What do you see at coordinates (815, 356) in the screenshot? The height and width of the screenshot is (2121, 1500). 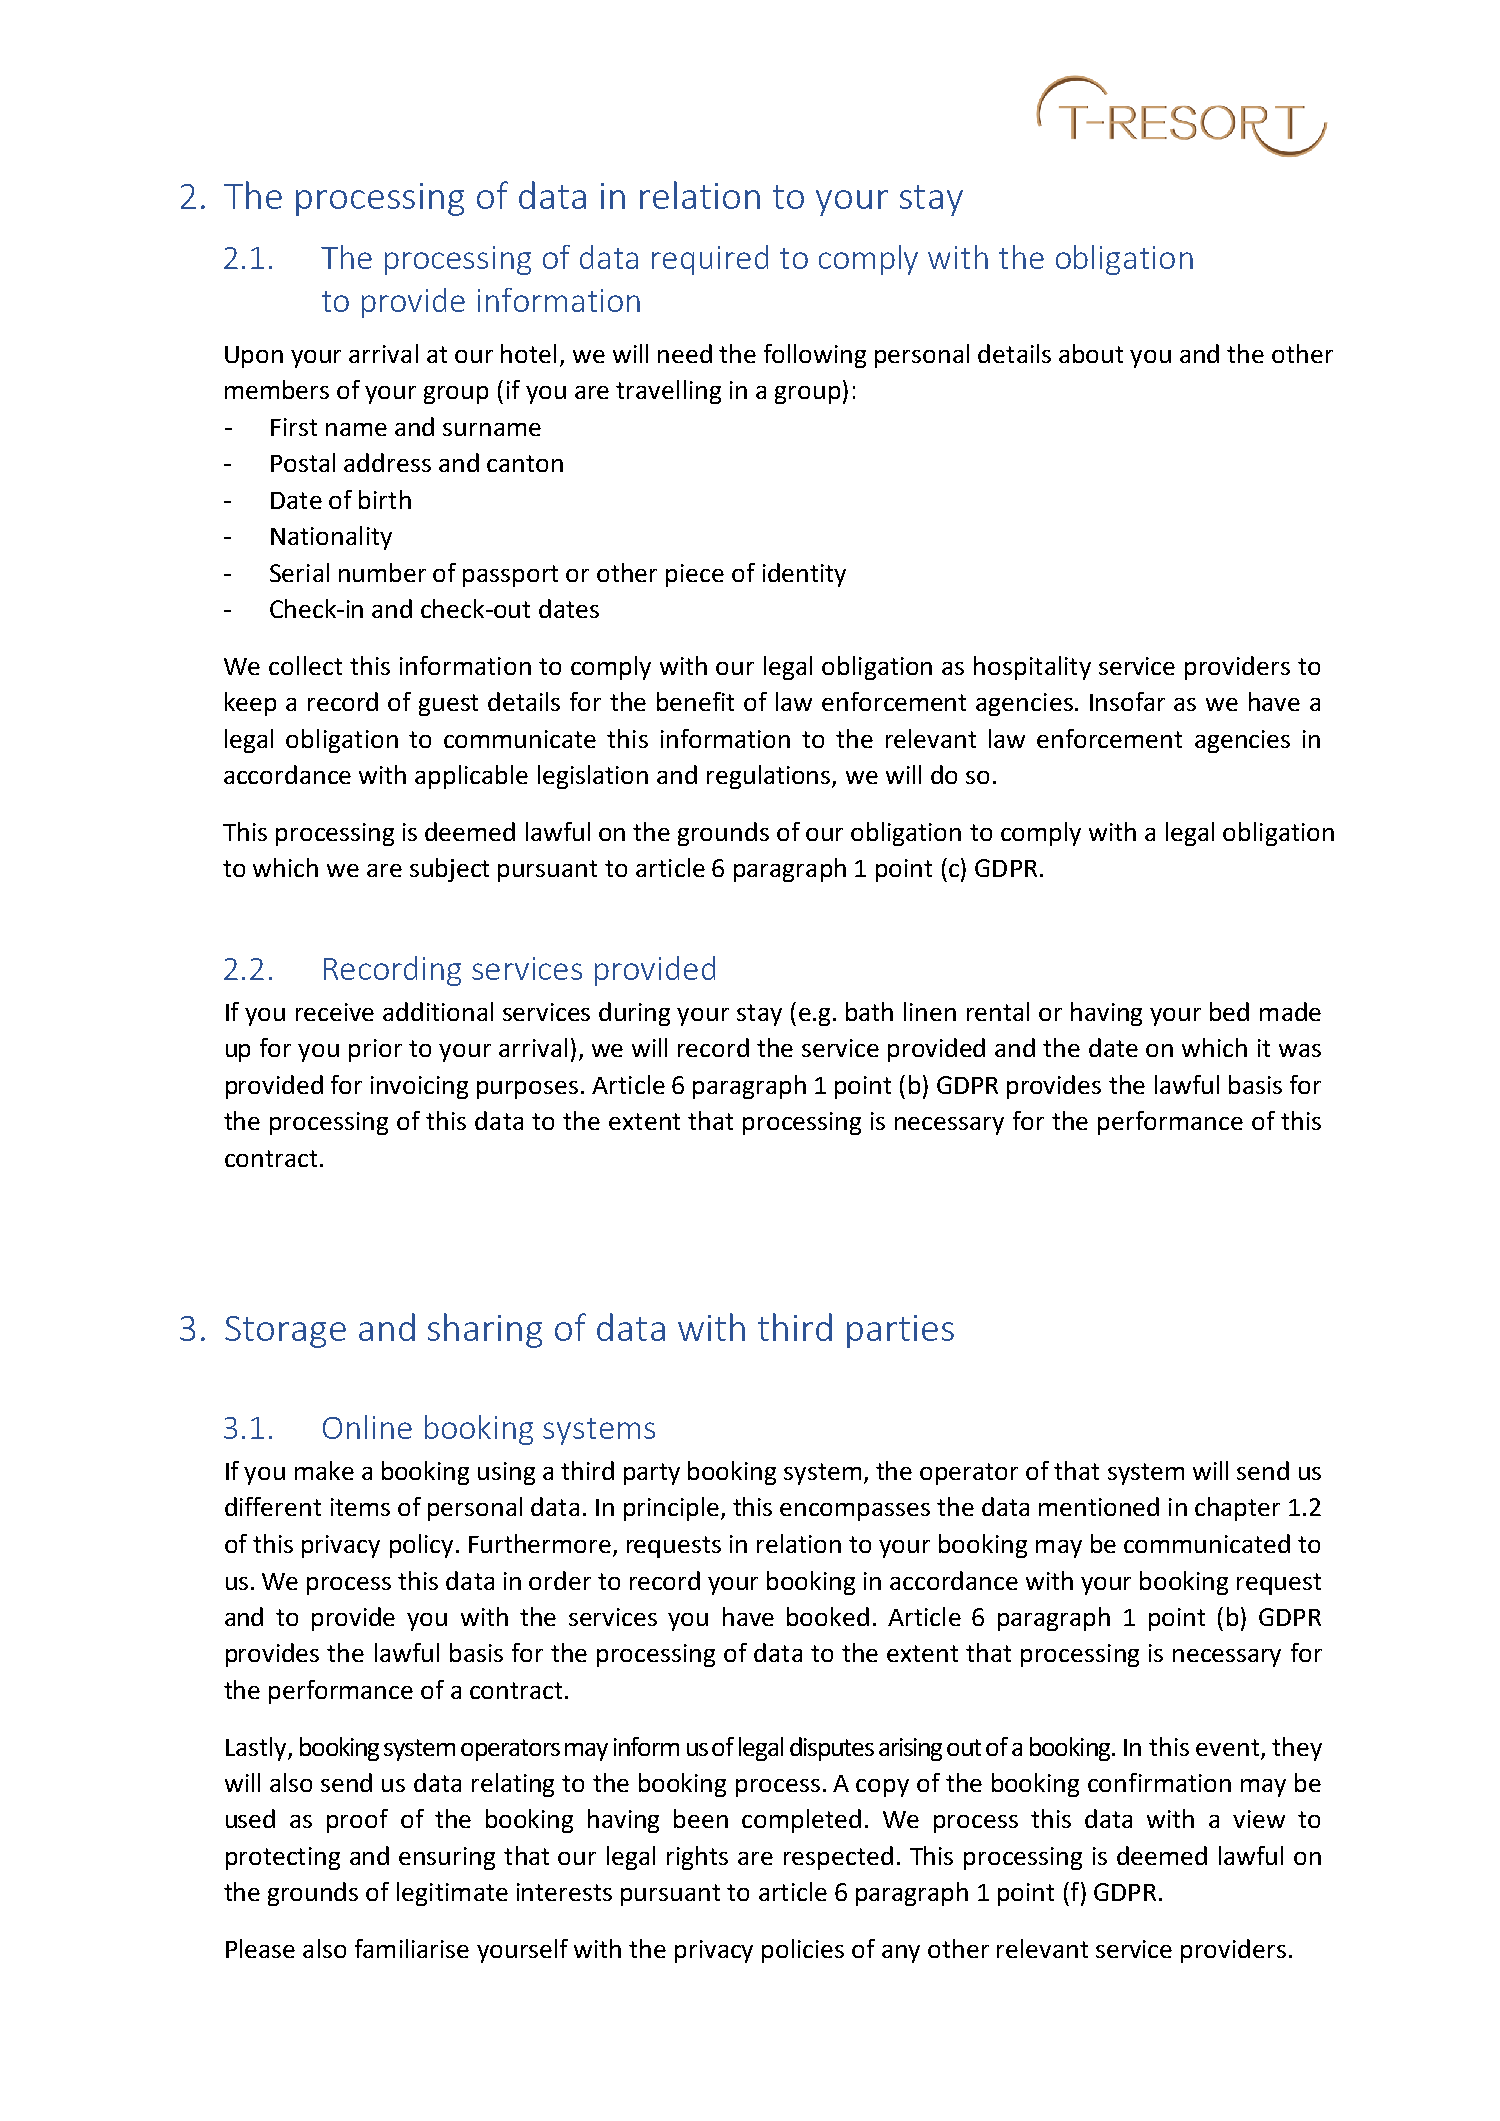 I see `following` at bounding box center [815, 356].
